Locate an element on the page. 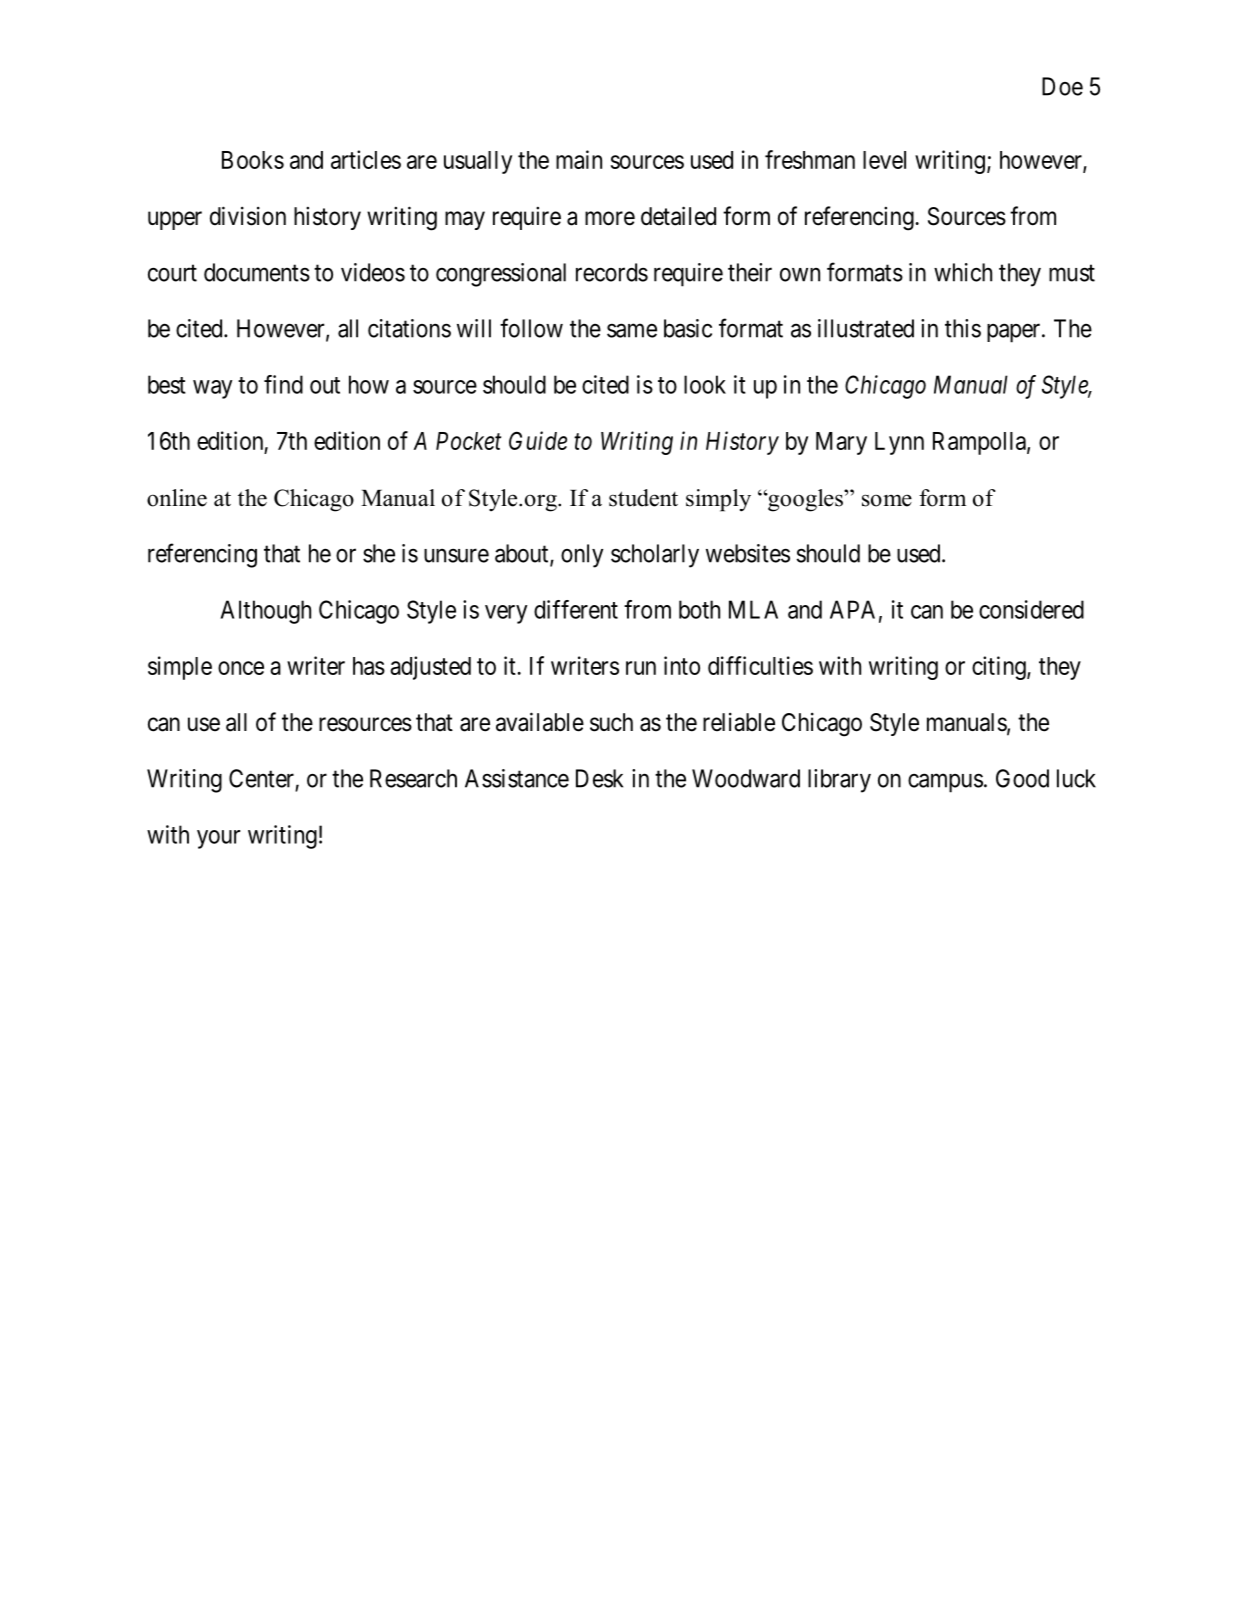 This document has width=1246, height=1613. considered is located at coordinates (1031, 609).
